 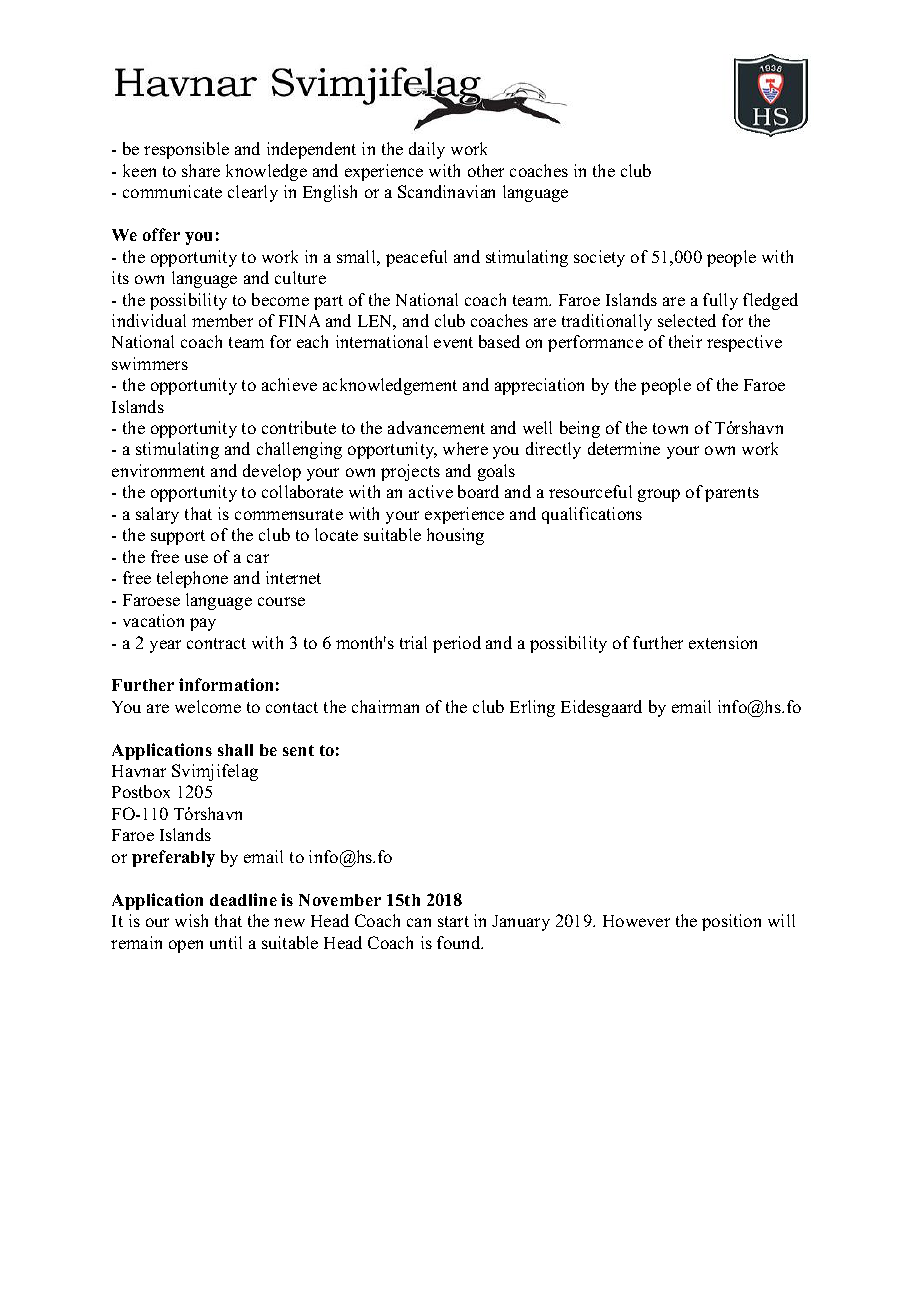 What do you see at coordinates (732, 494) in the page?
I see `parents` at bounding box center [732, 494].
